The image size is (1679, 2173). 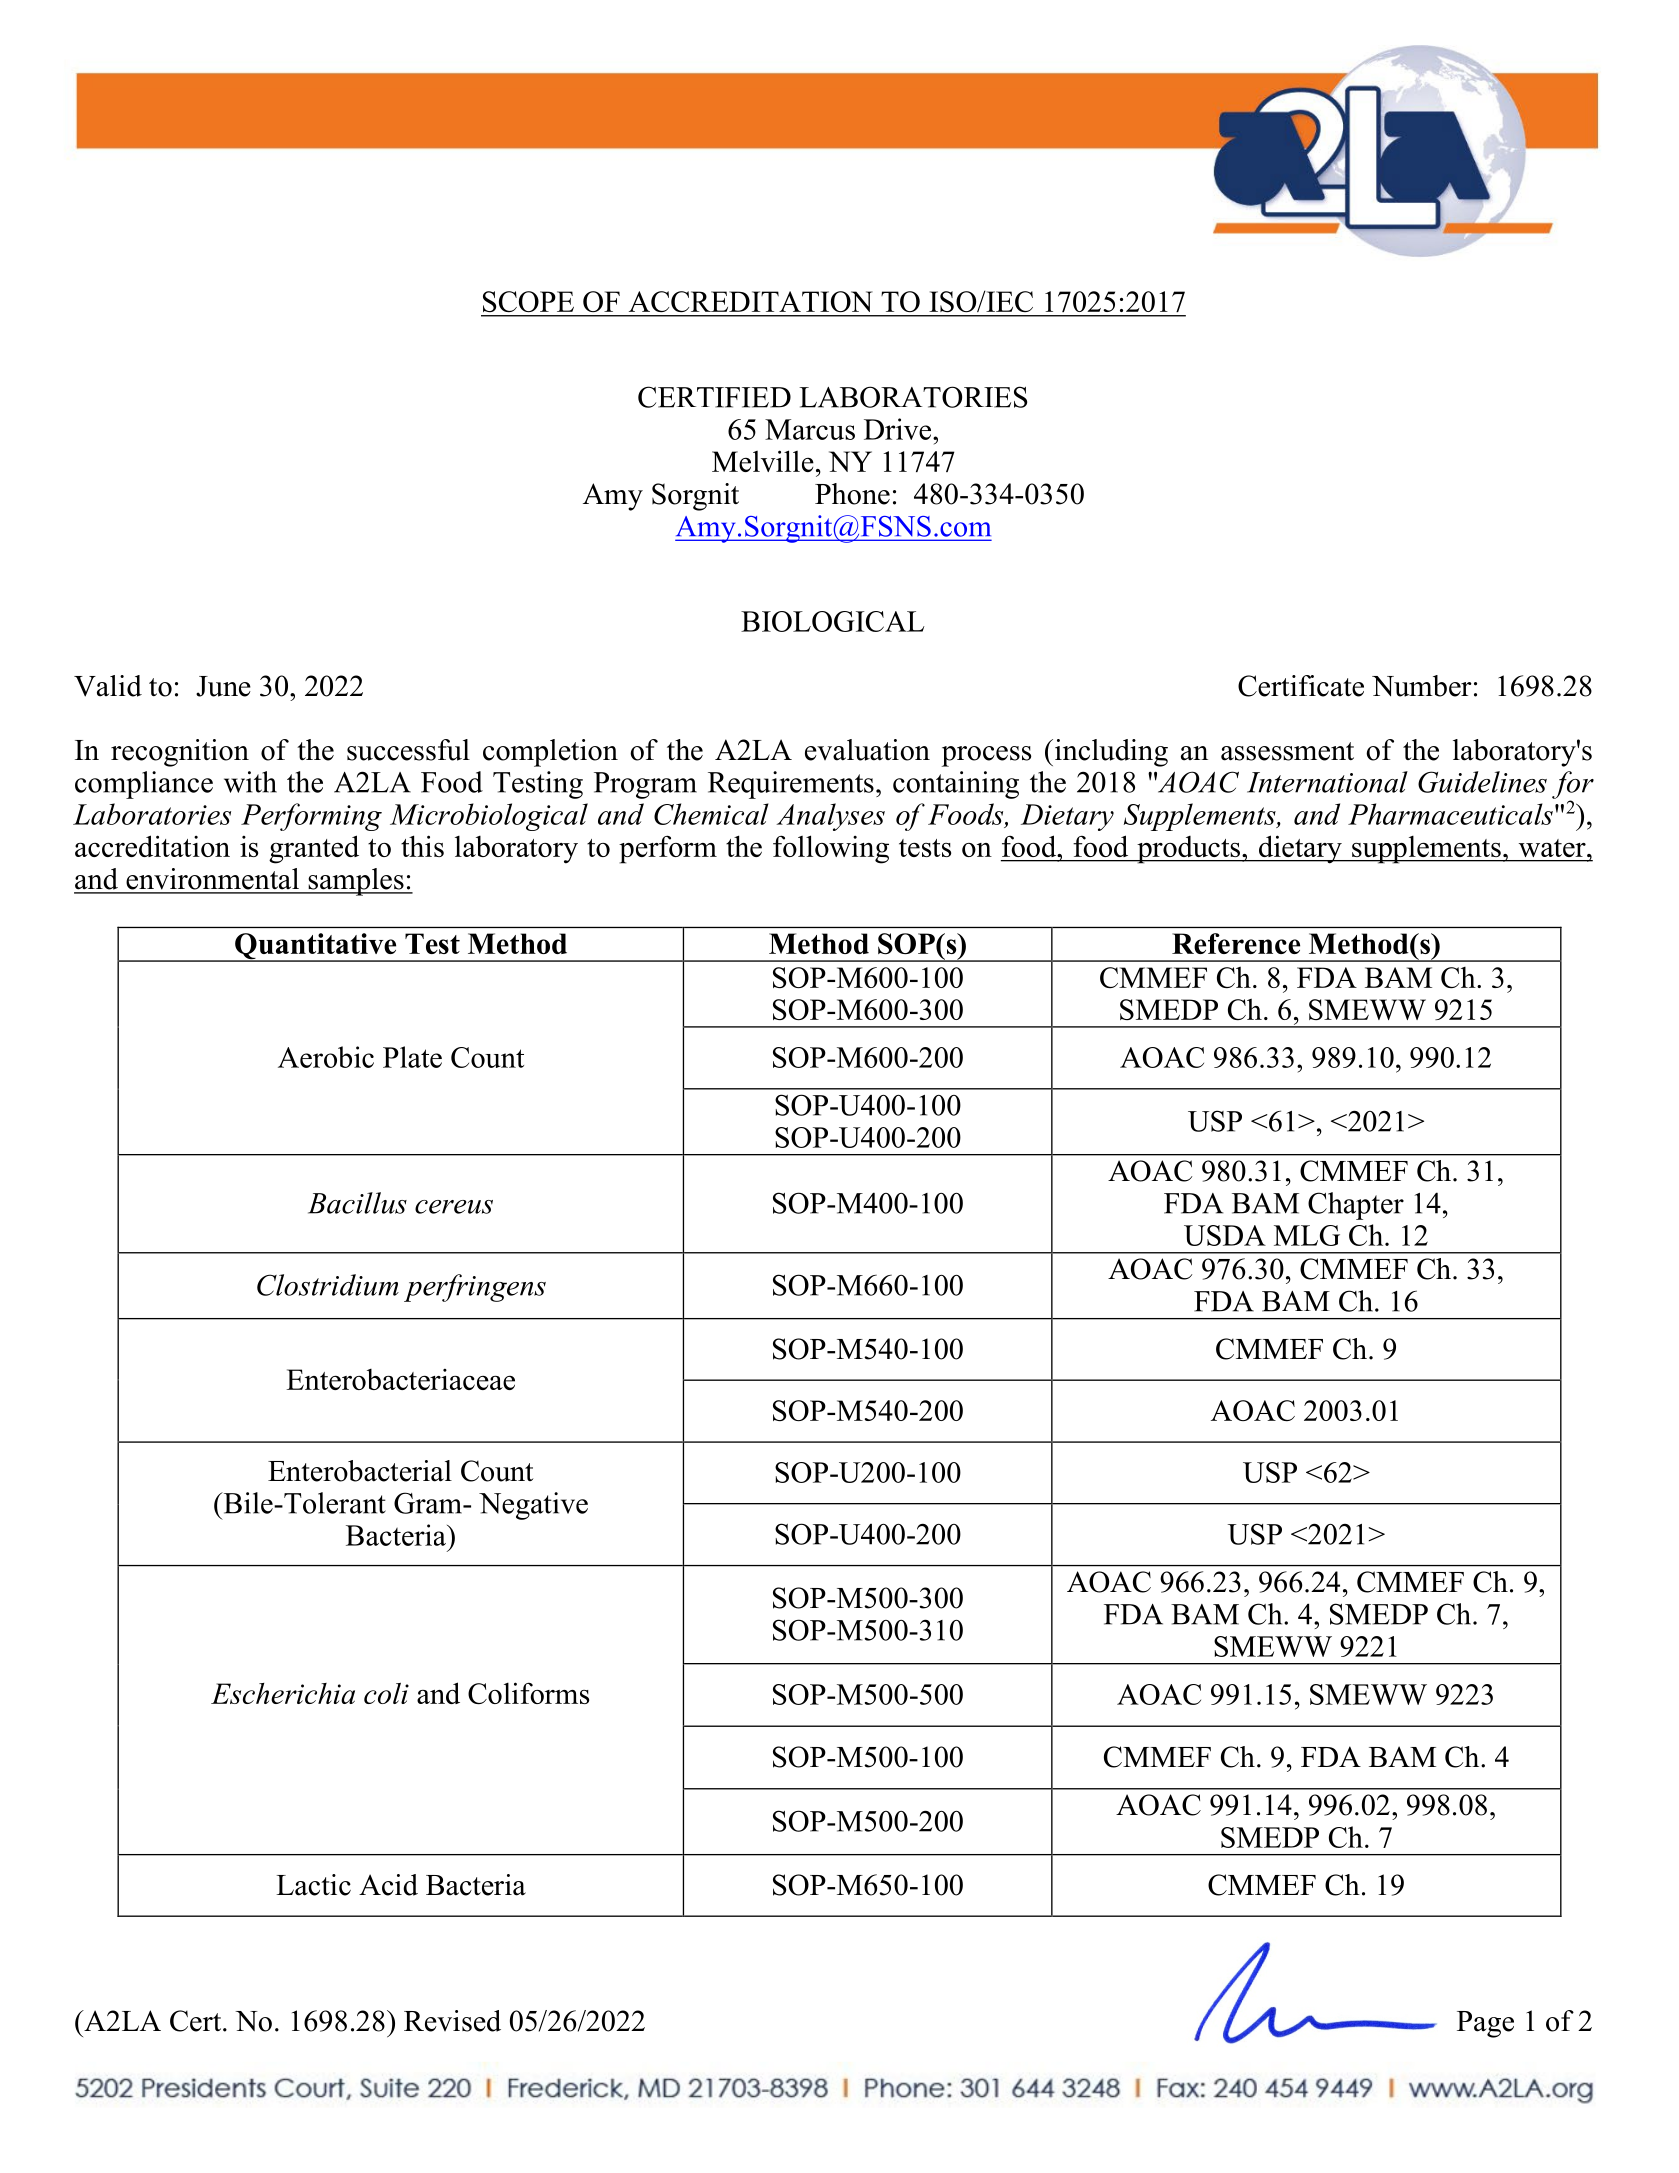 I want to click on Acid, so click(x=388, y=1885).
